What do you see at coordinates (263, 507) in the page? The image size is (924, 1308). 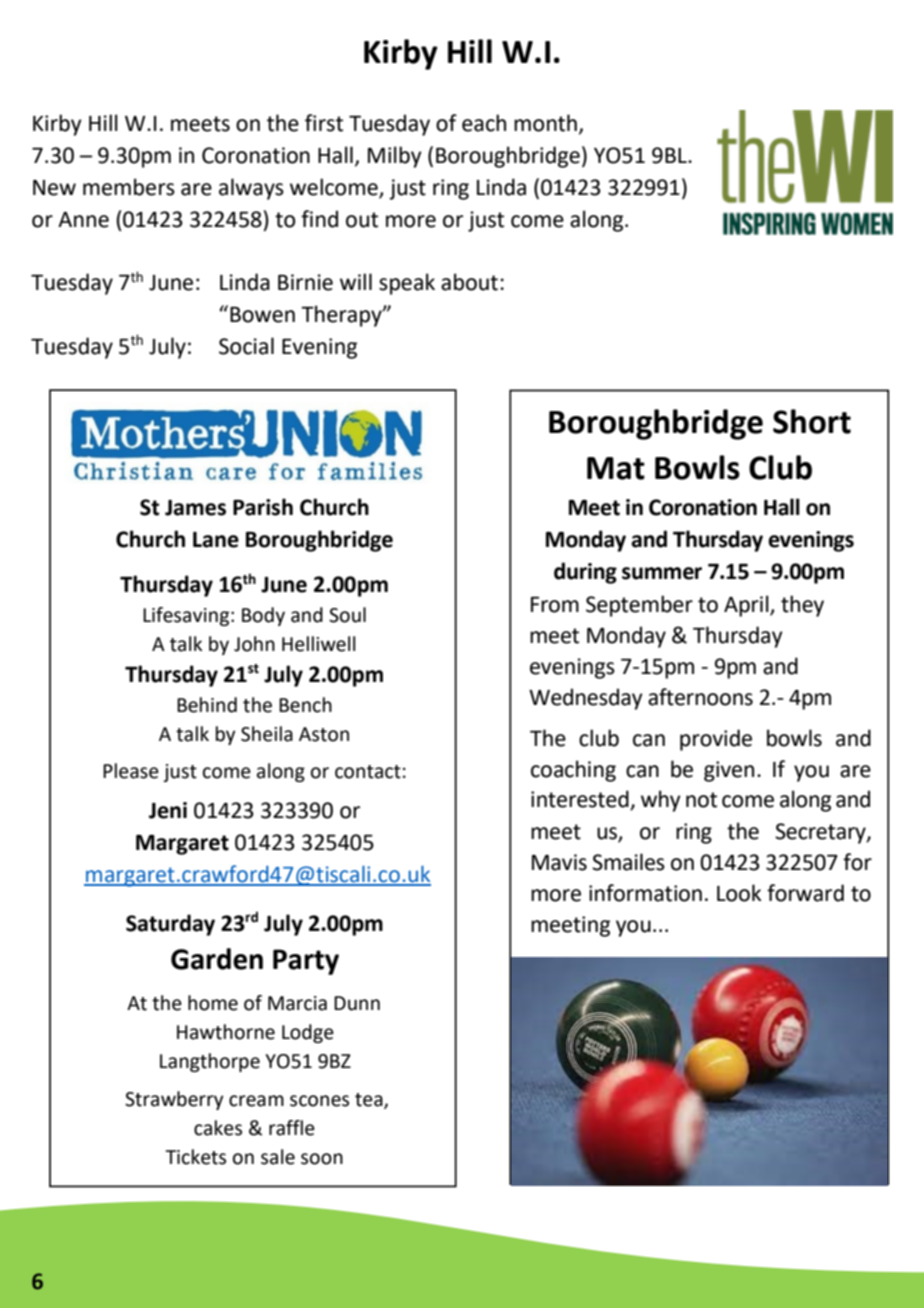 I see `Parish` at bounding box center [263, 507].
